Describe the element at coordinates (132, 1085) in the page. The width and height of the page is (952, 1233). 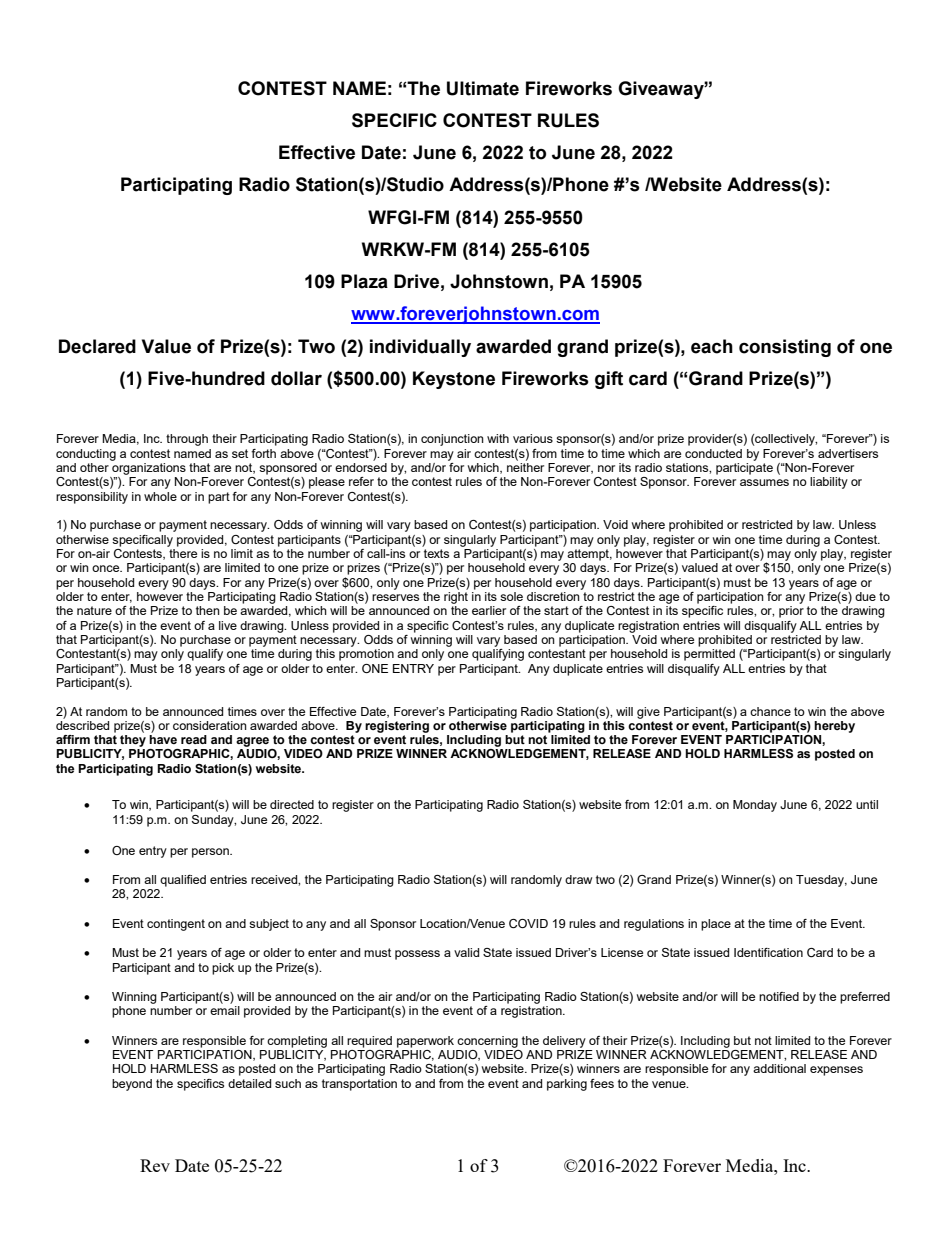
I see `beyond` at that location.
